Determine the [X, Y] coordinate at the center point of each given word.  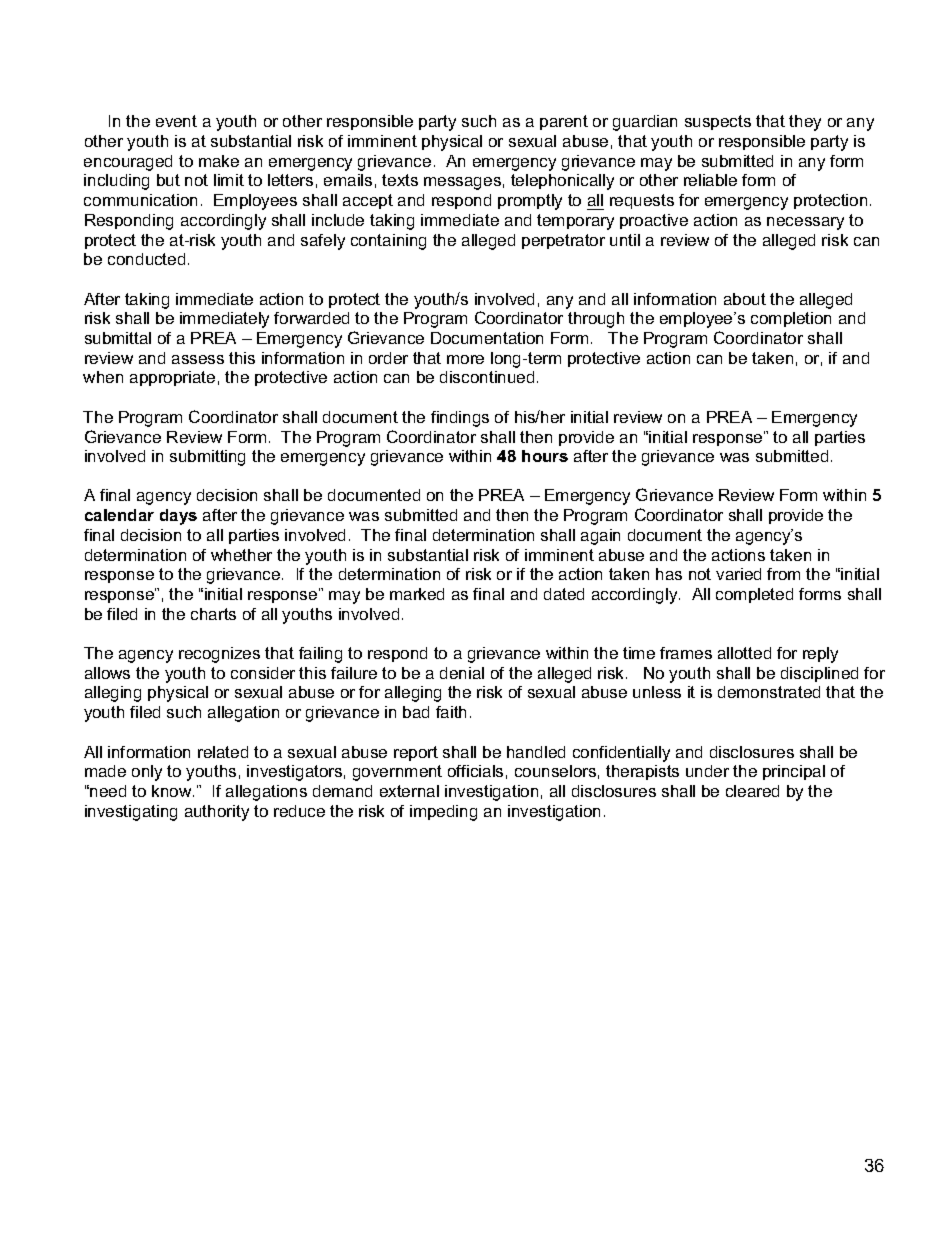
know [173, 791]
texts [400, 180]
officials [475, 771]
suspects [718, 122]
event [176, 121]
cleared [752, 791]
